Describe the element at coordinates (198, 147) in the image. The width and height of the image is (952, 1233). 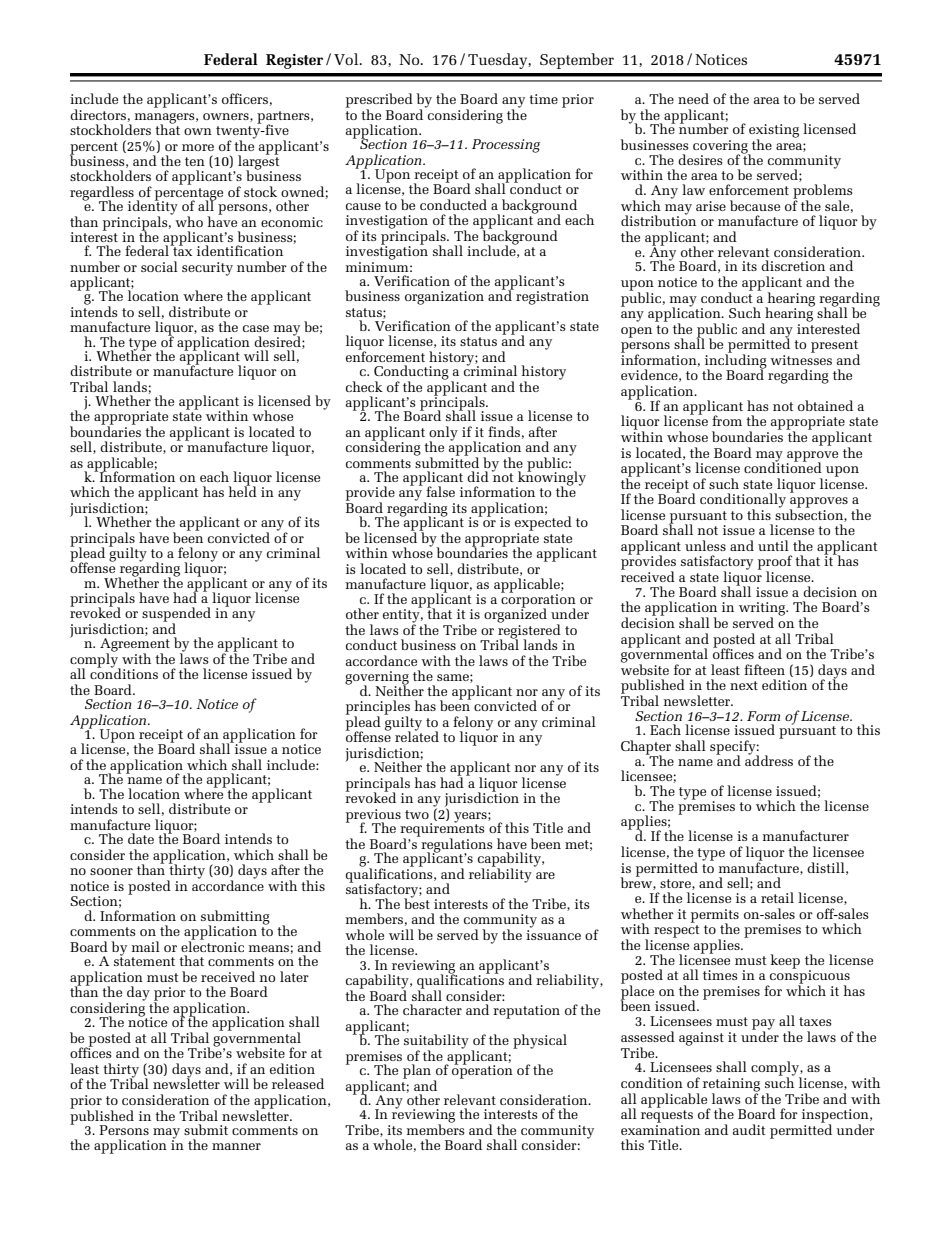
I see `more` at that location.
